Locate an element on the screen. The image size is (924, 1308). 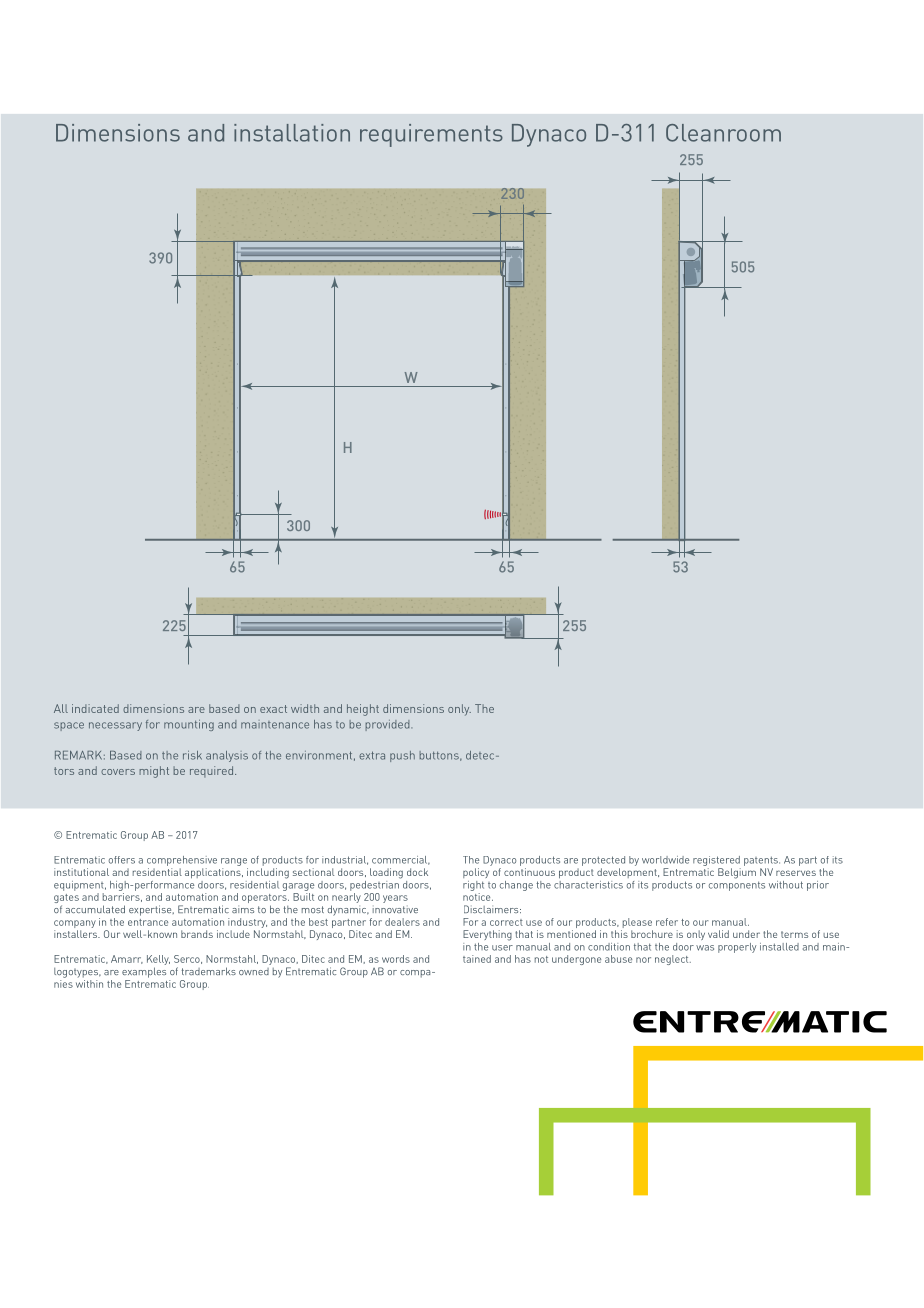
installation is located at coordinates (292, 133).
